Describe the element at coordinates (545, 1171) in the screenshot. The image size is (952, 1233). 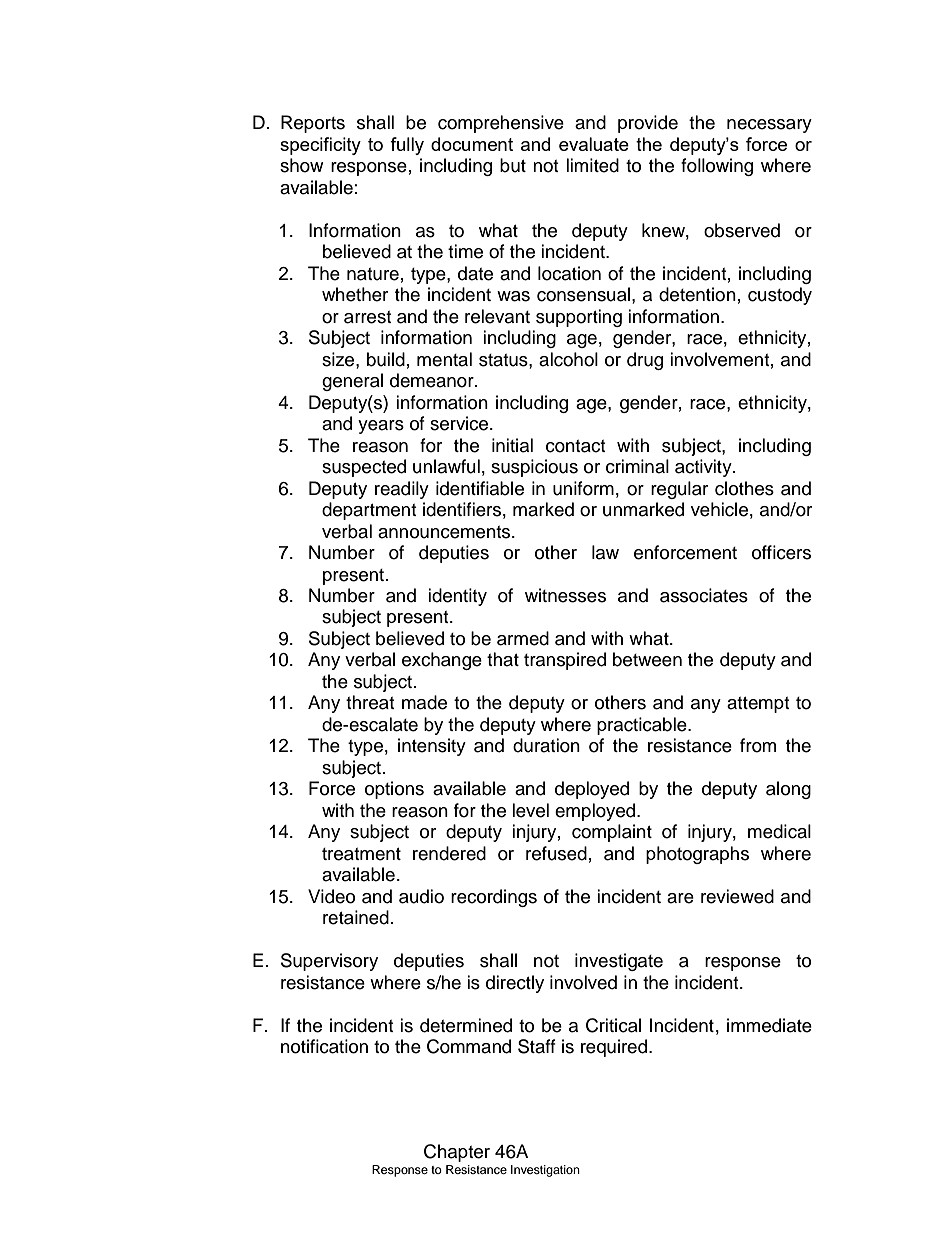
I see `Investigation` at that location.
